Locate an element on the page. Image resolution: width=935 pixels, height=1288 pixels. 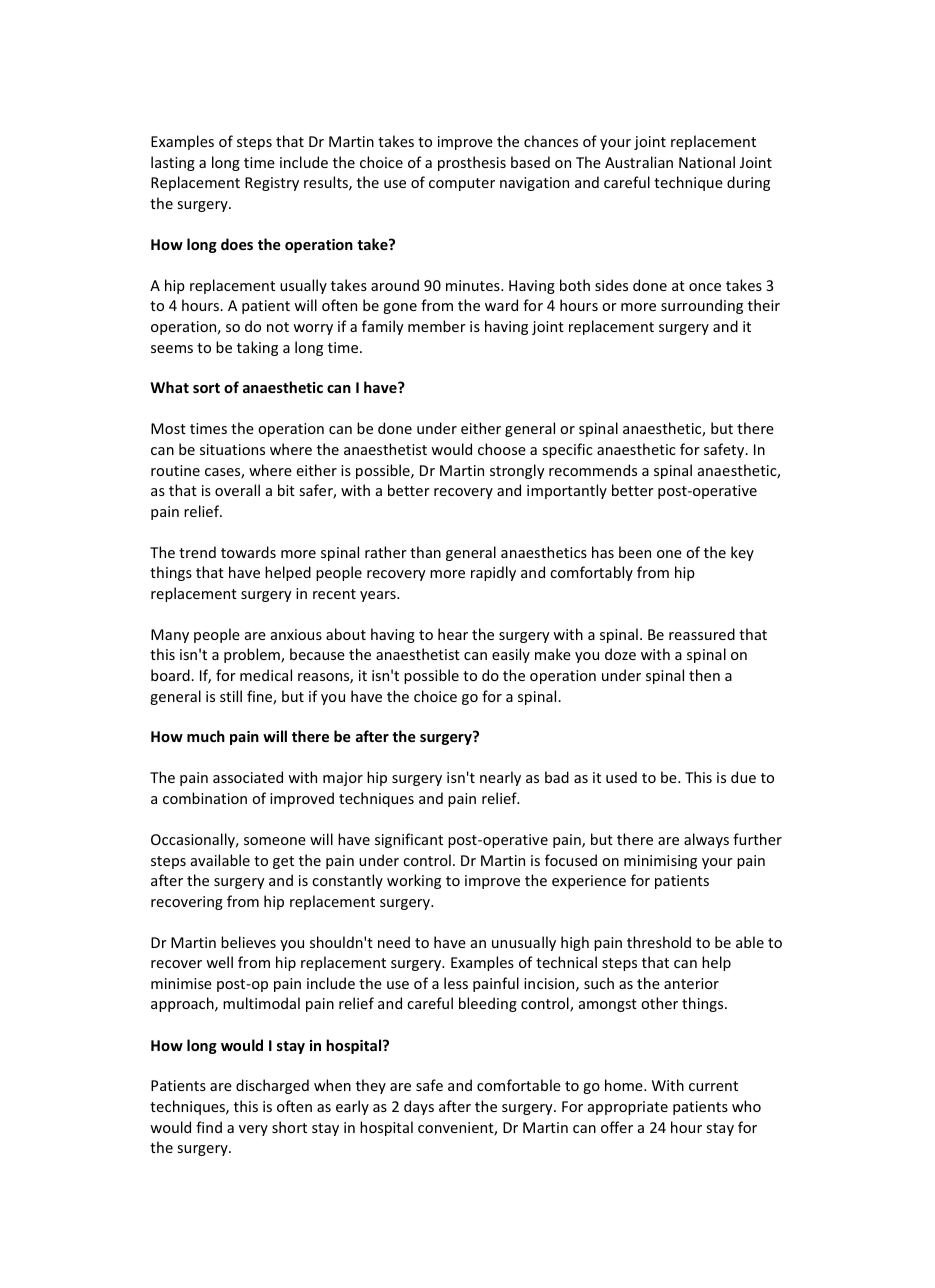
discharged is located at coordinates (272, 1086).
